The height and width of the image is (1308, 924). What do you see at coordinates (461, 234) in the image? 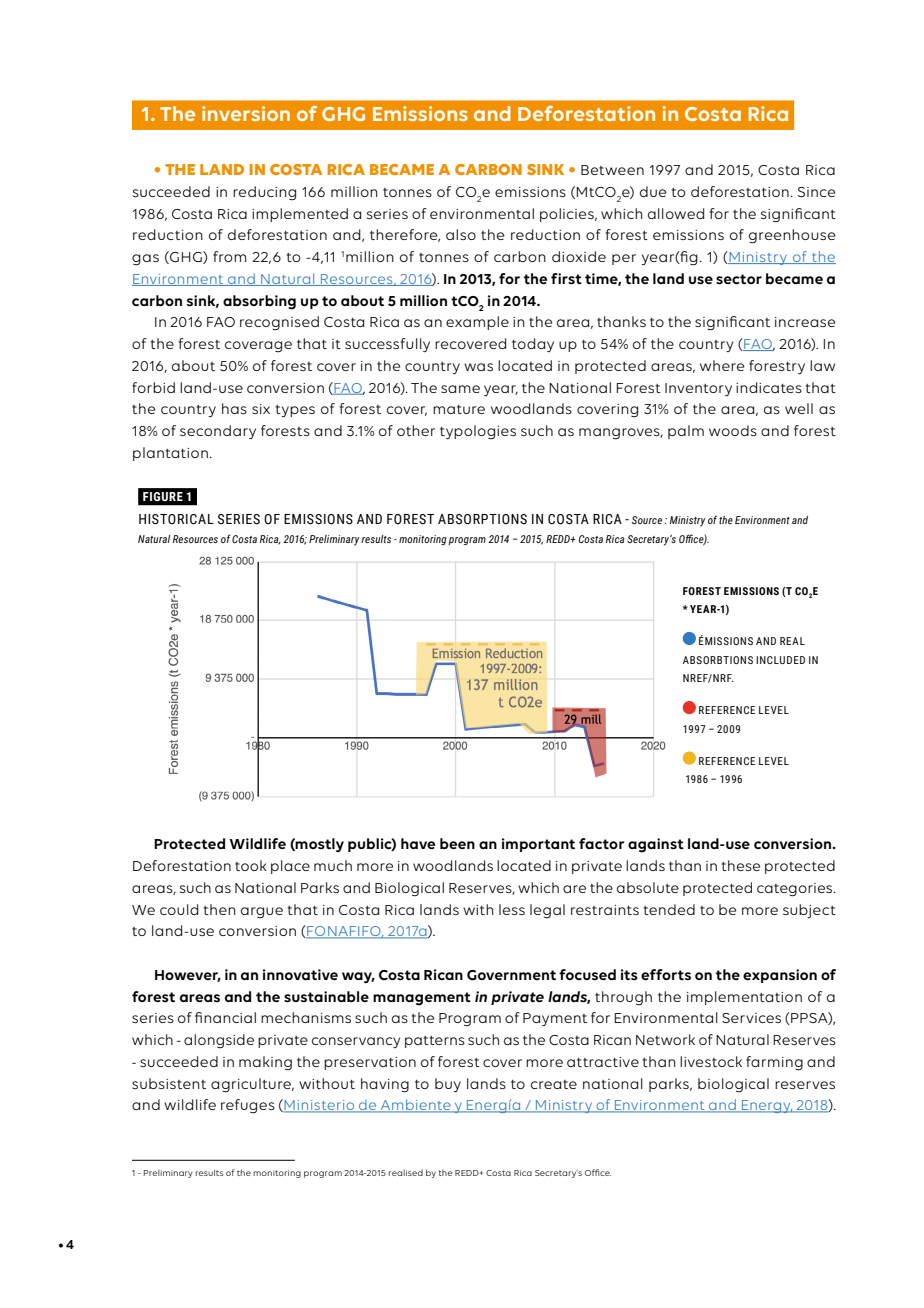
I see `also` at bounding box center [461, 234].
